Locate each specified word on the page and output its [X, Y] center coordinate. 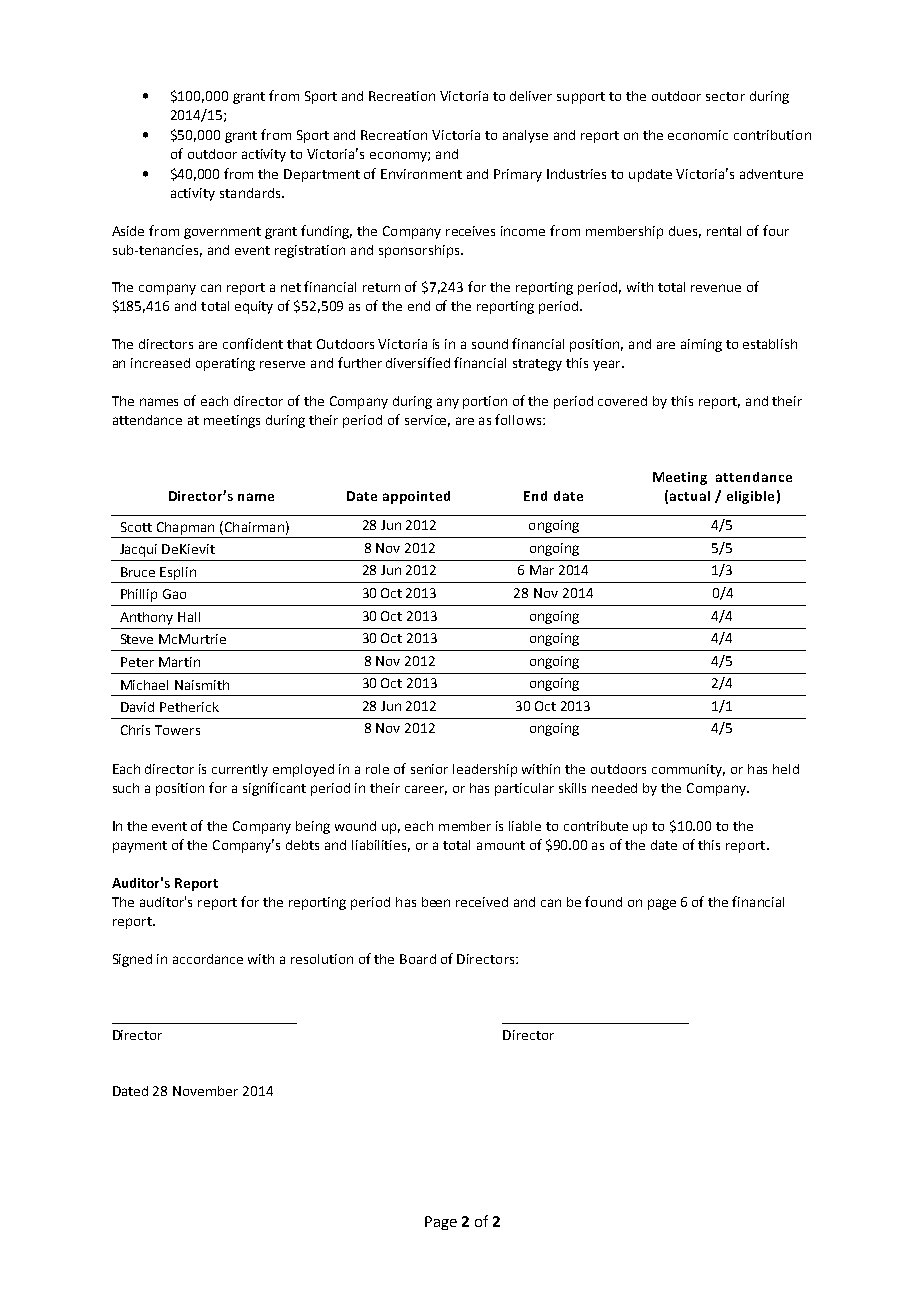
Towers [177, 730]
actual [690, 496]
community [688, 770]
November [205, 1091]
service [427, 421]
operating [225, 364]
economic [698, 135]
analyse [525, 136]
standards [251, 193]
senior [429, 769]
